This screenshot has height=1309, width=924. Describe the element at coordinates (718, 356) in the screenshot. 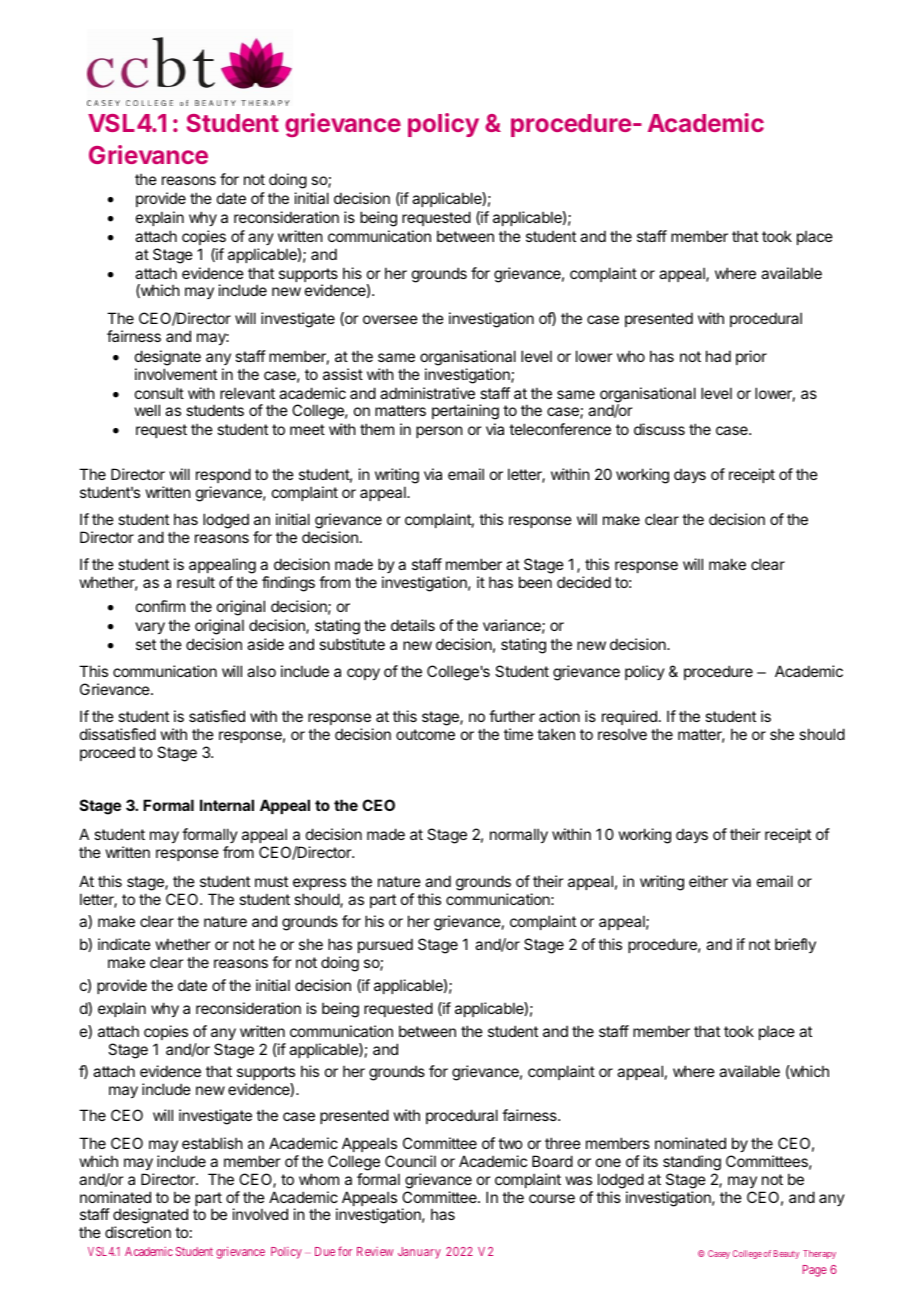

I see `had` at that location.
